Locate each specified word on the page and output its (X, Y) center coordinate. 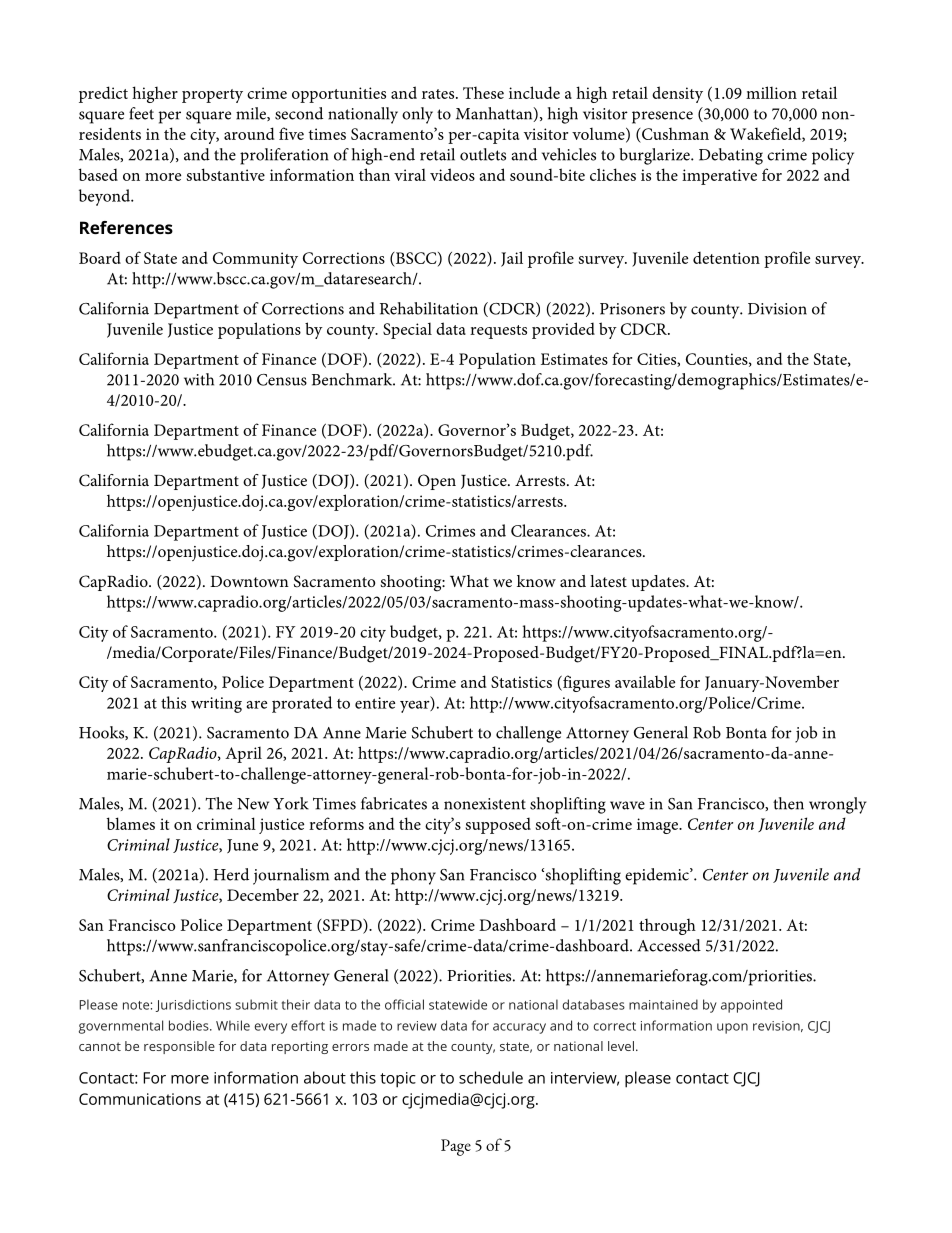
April (243, 755)
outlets (483, 154)
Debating (731, 156)
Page (456, 1147)
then (788, 803)
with (199, 379)
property (212, 96)
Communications (140, 1099)
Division (777, 309)
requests (498, 332)
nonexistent (485, 804)
